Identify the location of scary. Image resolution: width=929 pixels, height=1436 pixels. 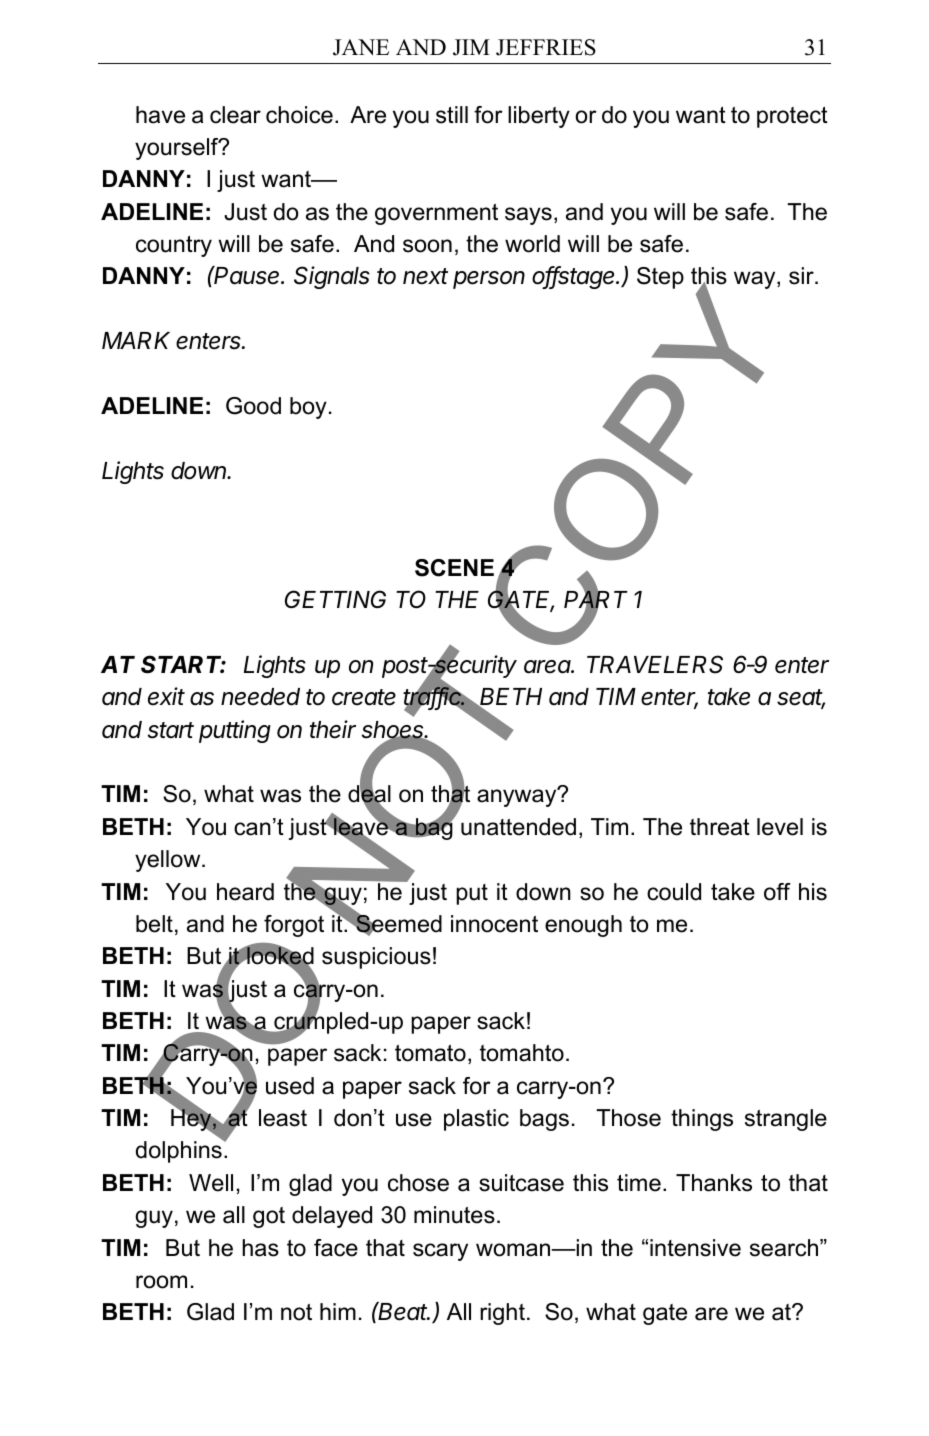
(440, 1252).
